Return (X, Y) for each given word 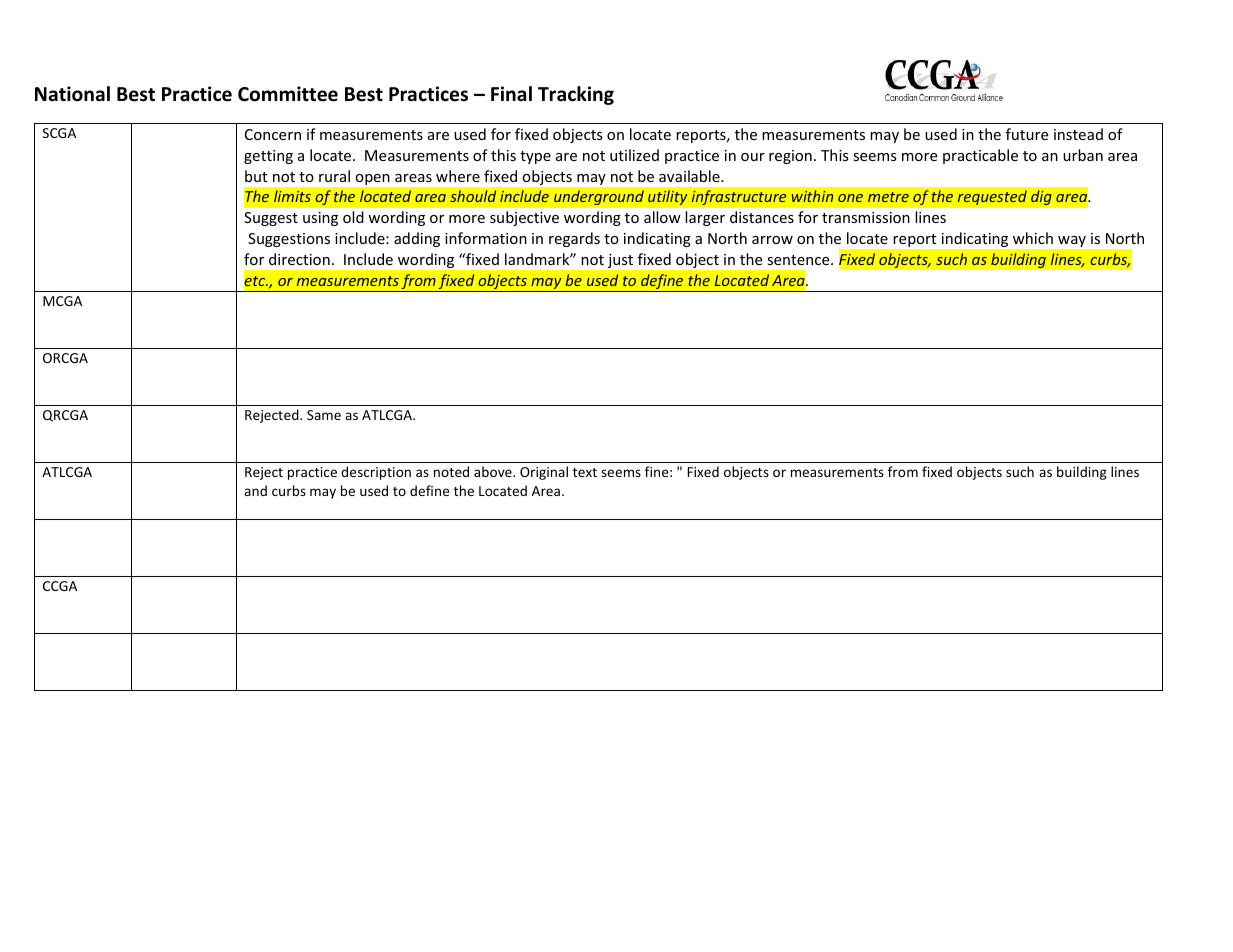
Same (324, 415)
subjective (524, 218)
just (620, 261)
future (1027, 134)
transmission (866, 217)
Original (544, 473)
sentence (799, 260)
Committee (288, 94)
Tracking (576, 95)
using (320, 219)
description (376, 473)
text (585, 472)
